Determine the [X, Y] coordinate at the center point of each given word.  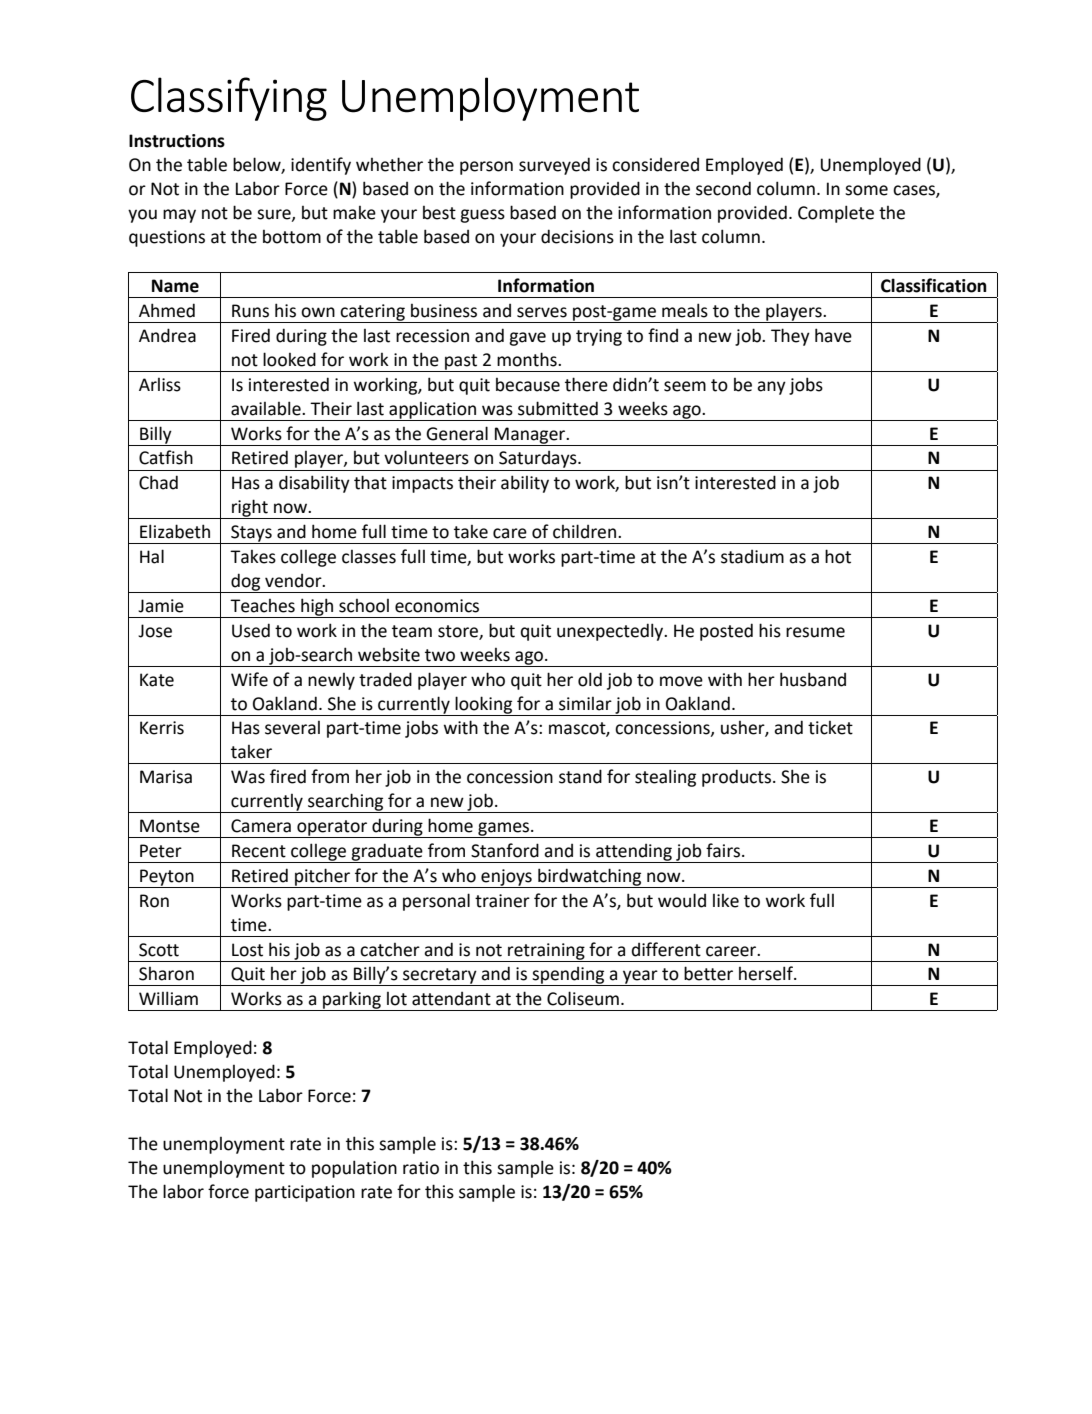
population [354, 1169]
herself [767, 973]
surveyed [554, 166]
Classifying [229, 99]
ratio [421, 1168]
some [866, 190]
